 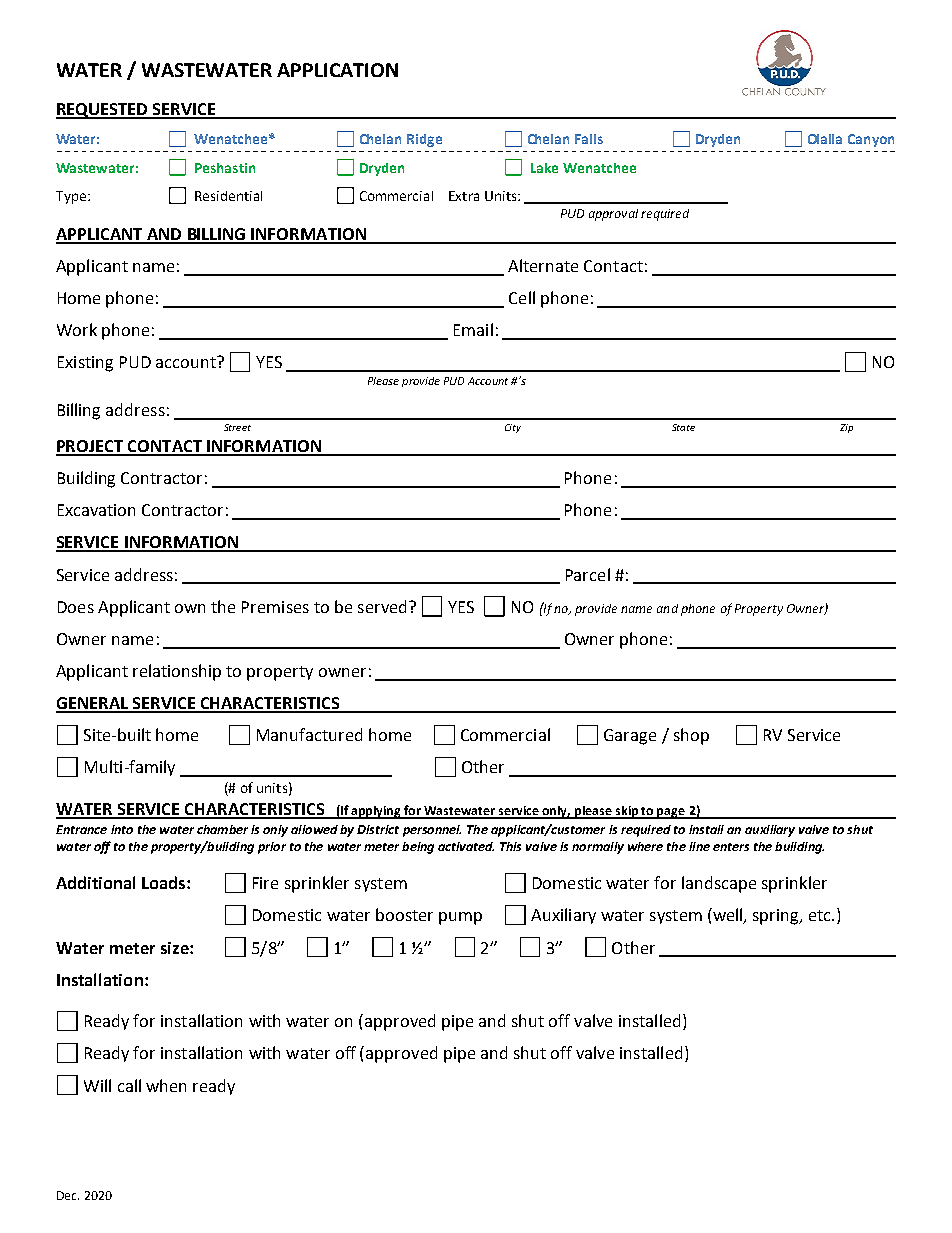 I want to click on Falls, so click(x=589, y=139).
